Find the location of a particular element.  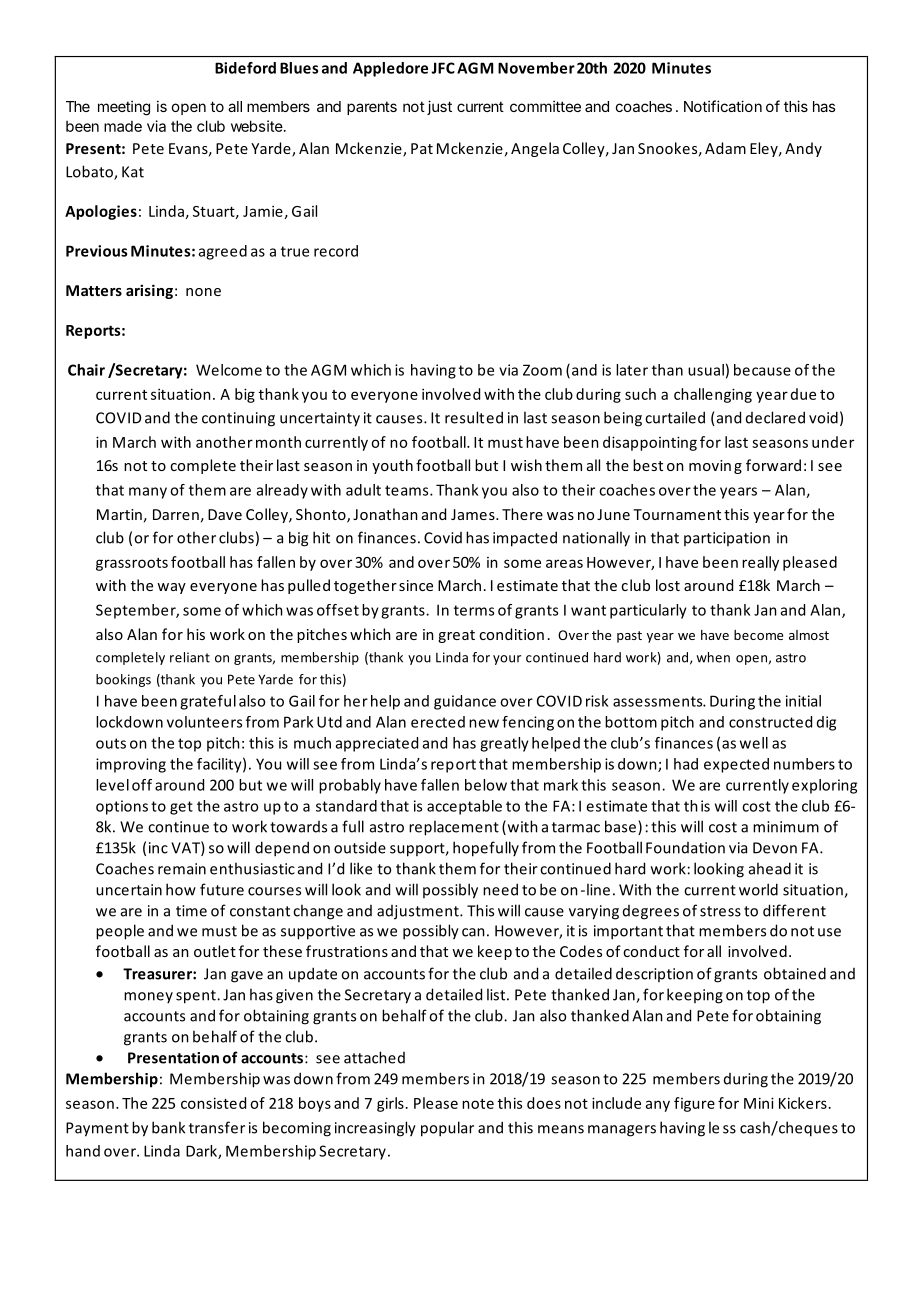

JFC is located at coordinates (443, 68).
